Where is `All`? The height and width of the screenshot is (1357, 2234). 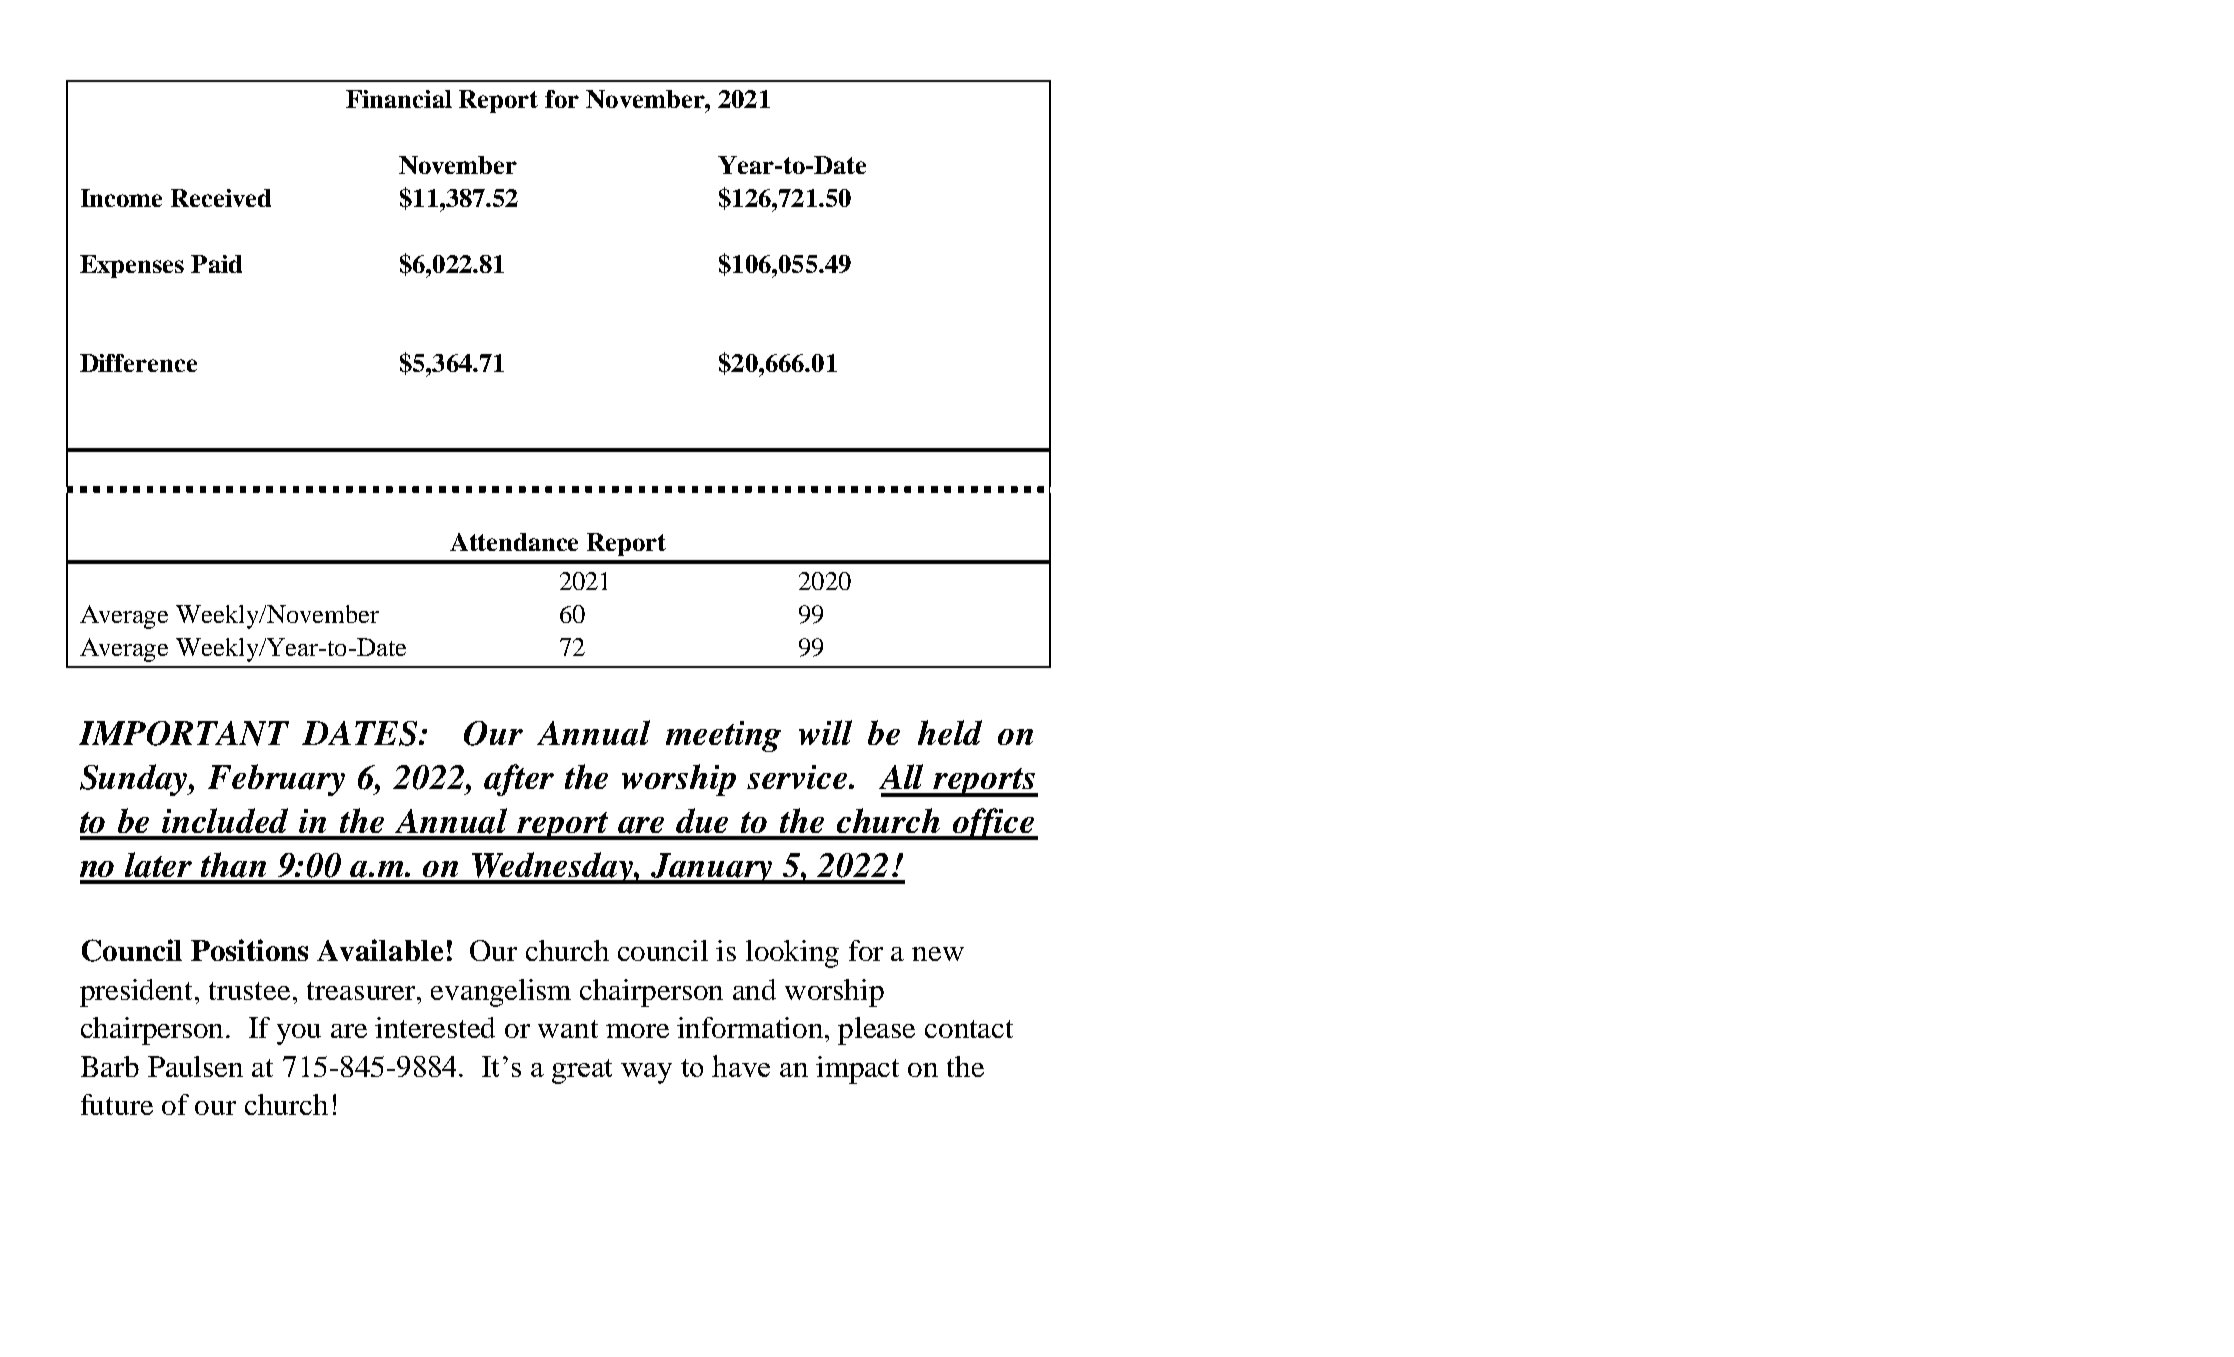 All is located at coordinates (901, 776).
